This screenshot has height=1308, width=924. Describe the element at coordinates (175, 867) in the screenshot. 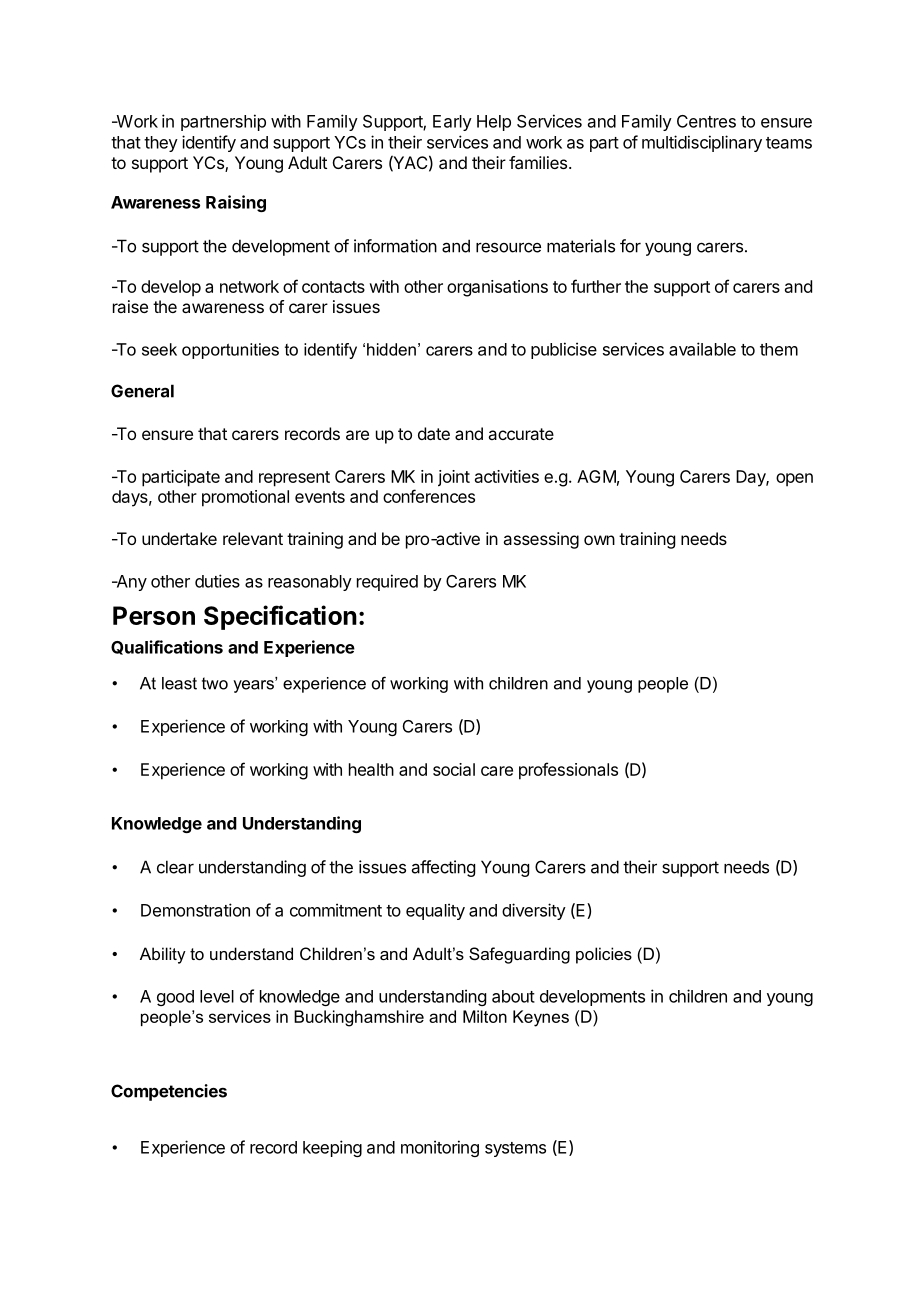

I see `clear` at that location.
